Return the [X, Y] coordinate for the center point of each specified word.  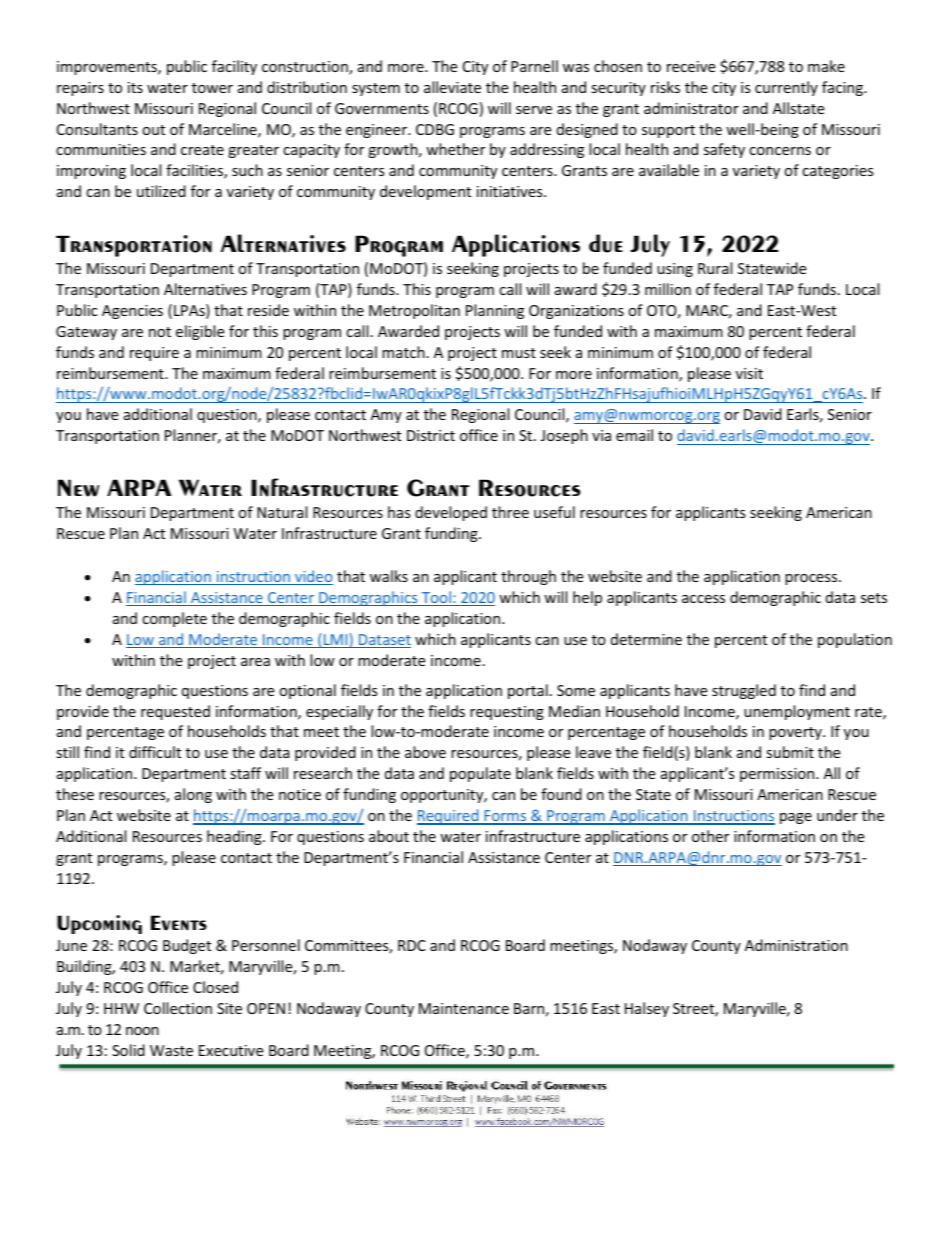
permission [778, 775]
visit [749, 373]
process [812, 579]
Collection [178, 1008]
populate [480, 774]
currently [786, 88]
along [193, 795]
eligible [200, 332]
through [528, 577]
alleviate [452, 87]
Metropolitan [414, 311]
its [135, 87]
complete [174, 619]
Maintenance [464, 1008]
